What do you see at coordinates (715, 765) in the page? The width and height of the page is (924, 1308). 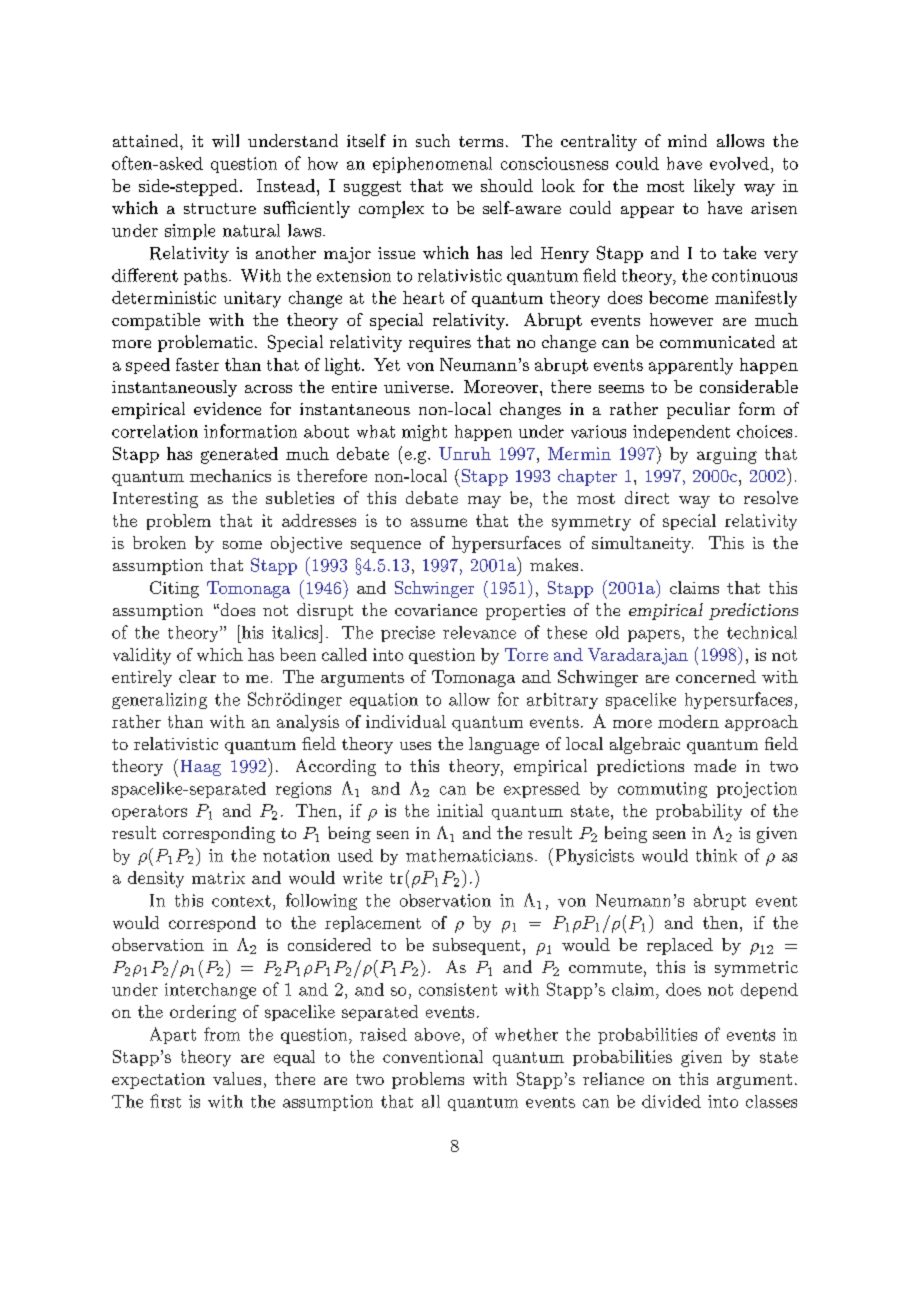 I see `made` at bounding box center [715, 765].
